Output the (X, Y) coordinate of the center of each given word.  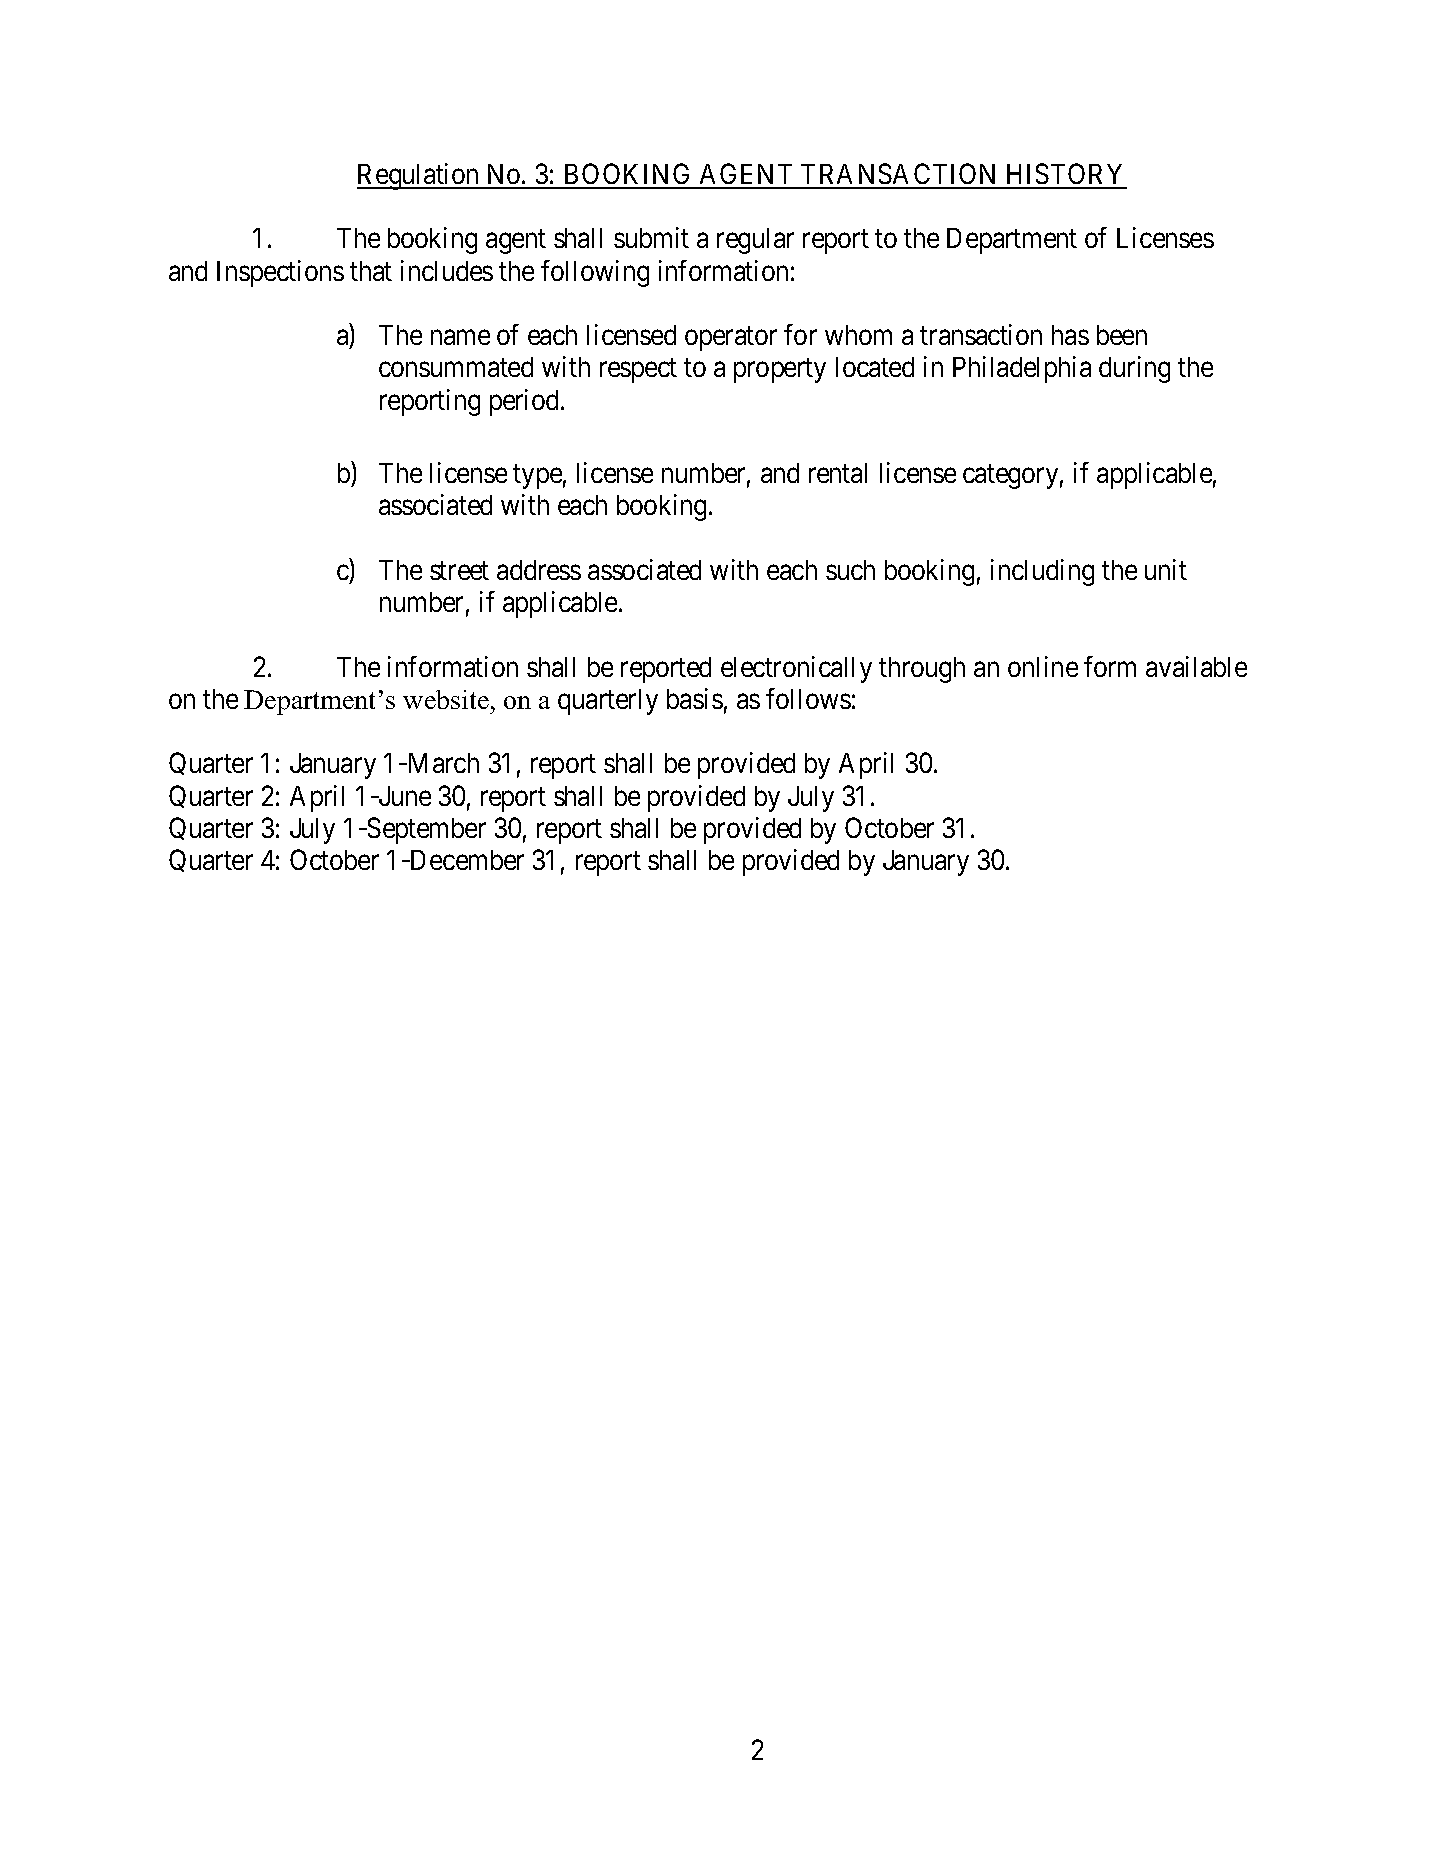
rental (838, 473)
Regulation (419, 176)
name (460, 337)
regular (755, 241)
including (1042, 572)
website (446, 699)
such (850, 570)
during (1134, 369)
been (1122, 335)
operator (731, 339)
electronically (796, 669)
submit (651, 237)
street (459, 571)
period (526, 402)
